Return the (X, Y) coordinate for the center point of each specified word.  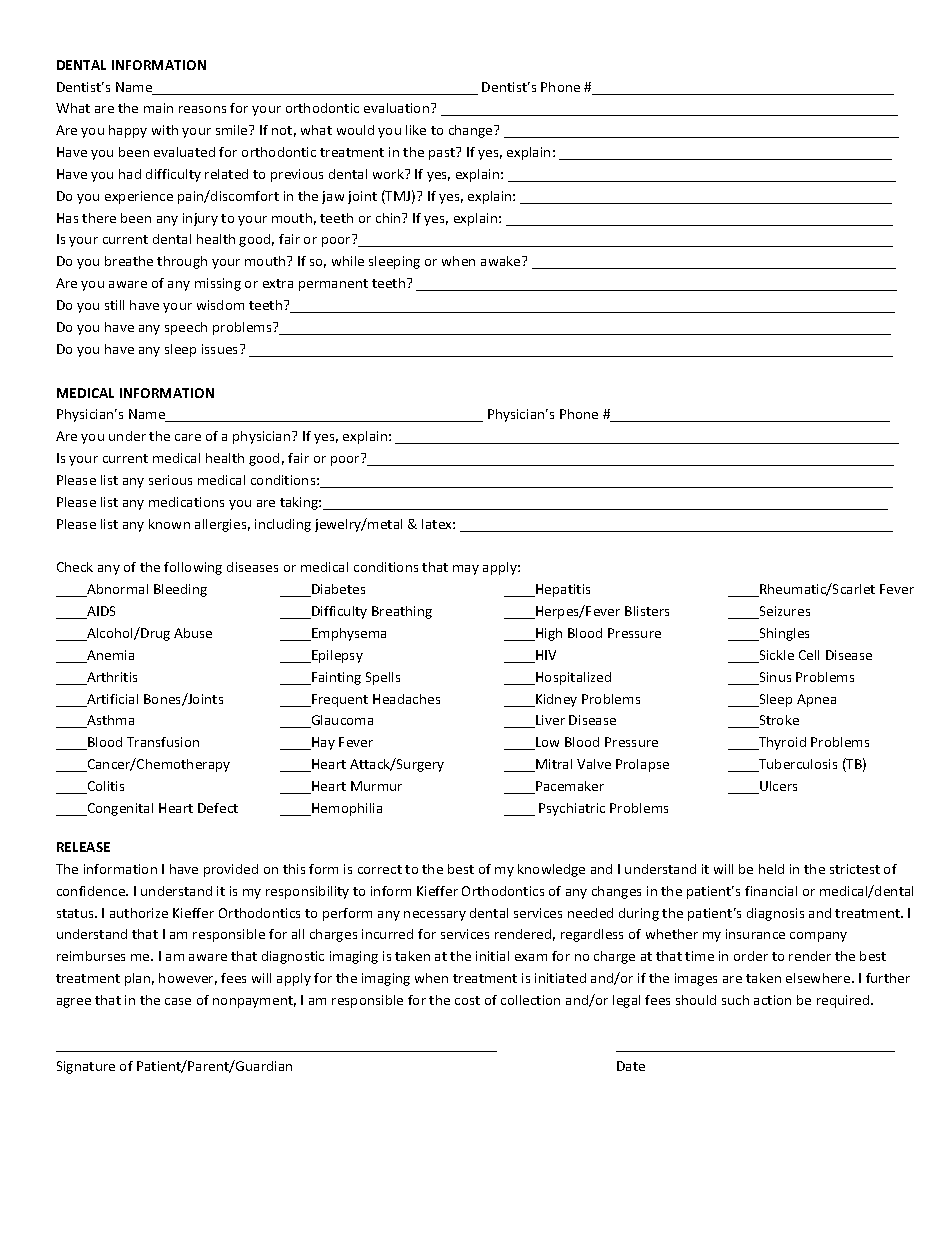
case (178, 1001)
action (772, 1000)
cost (467, 1000)
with (165, 130)
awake (502, 261)
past (443, 153)
